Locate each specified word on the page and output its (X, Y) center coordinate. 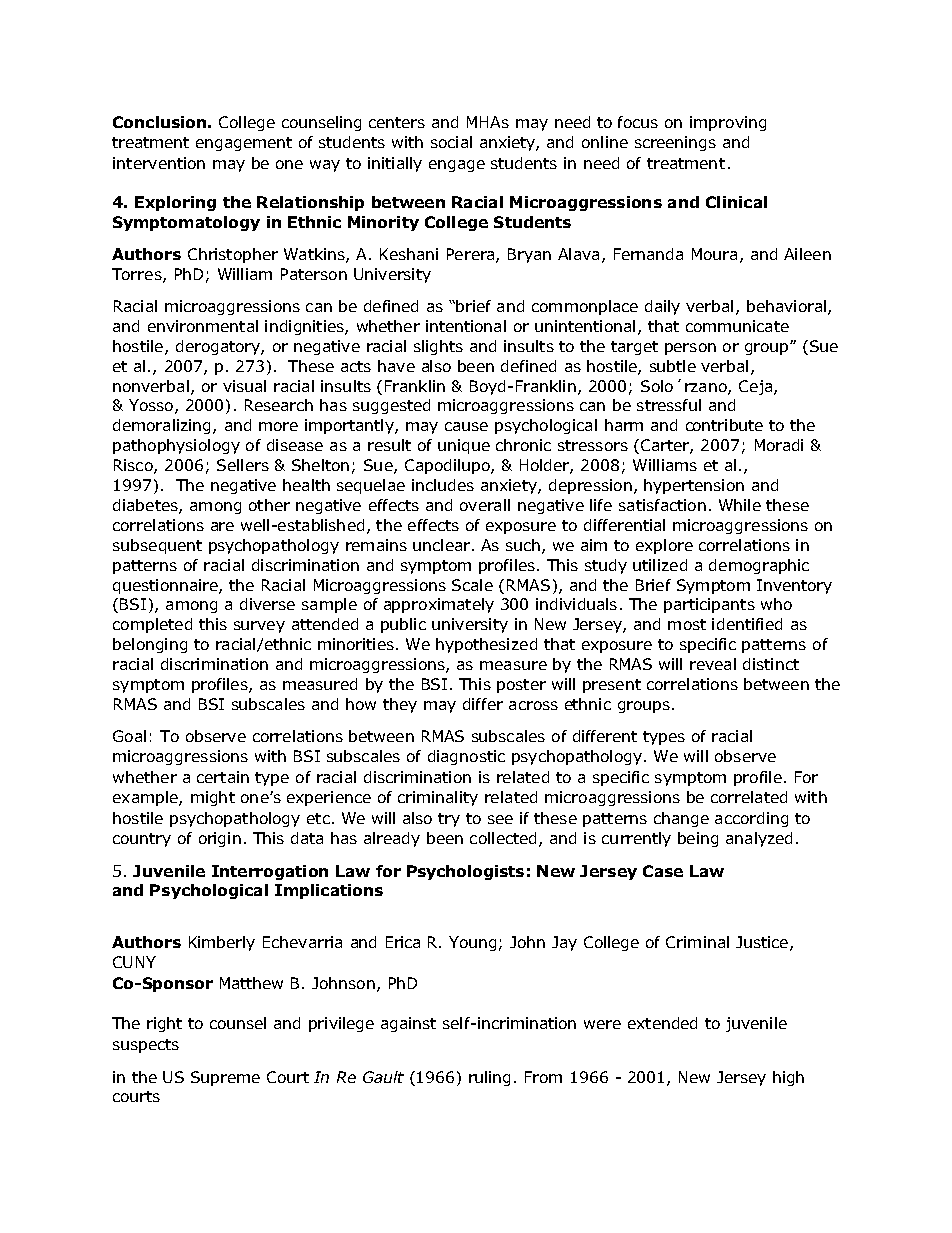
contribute (724, 425)
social (451, 142)
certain (223, 777)
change (681, 819)
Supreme (225, 1078)
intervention (159, 163)
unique (464, 446)
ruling (489, 1078)
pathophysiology (176, 446)
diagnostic (466, 757)
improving (728, 123)
